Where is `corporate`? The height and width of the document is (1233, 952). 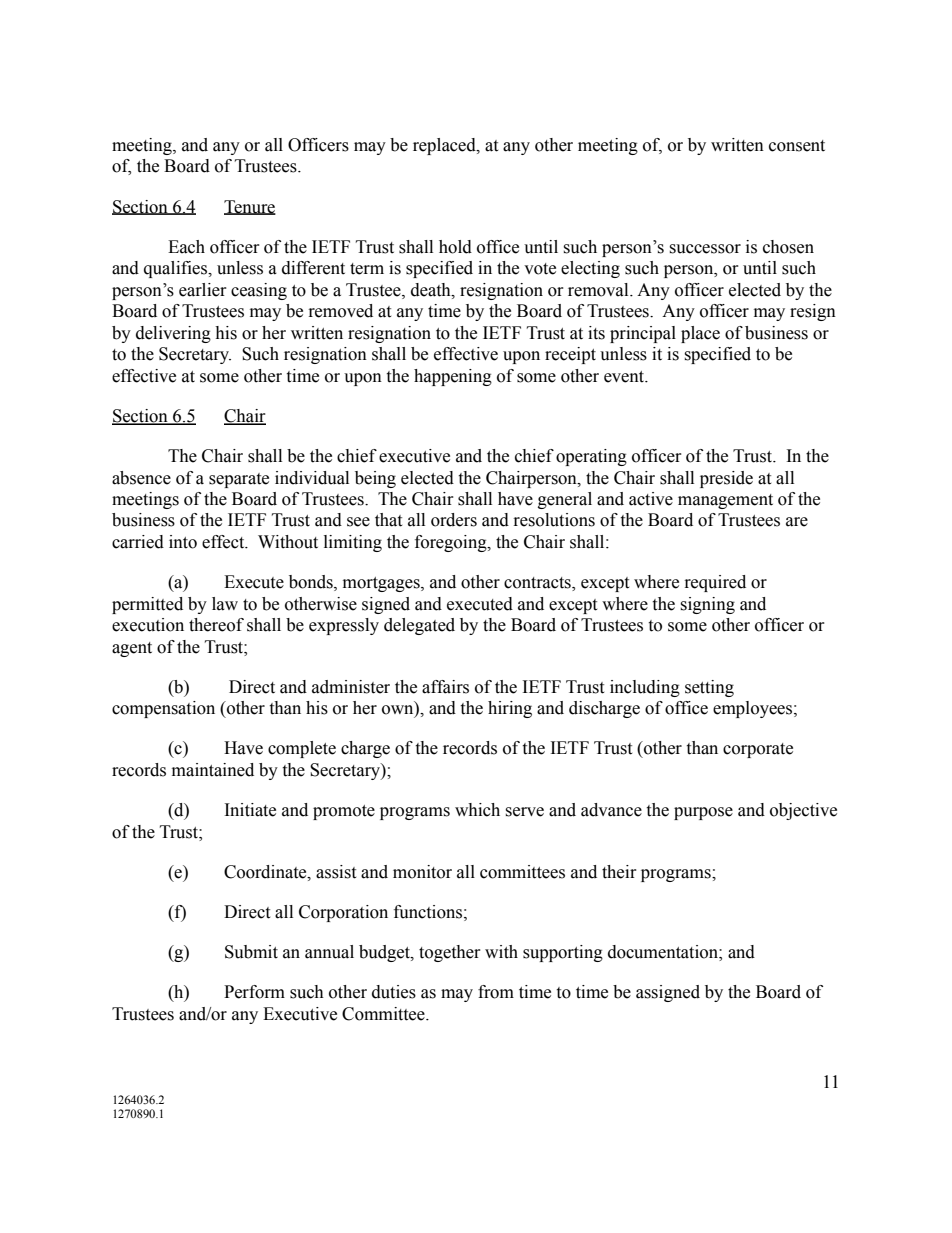 corporate is located at coordinates (758, 750).
